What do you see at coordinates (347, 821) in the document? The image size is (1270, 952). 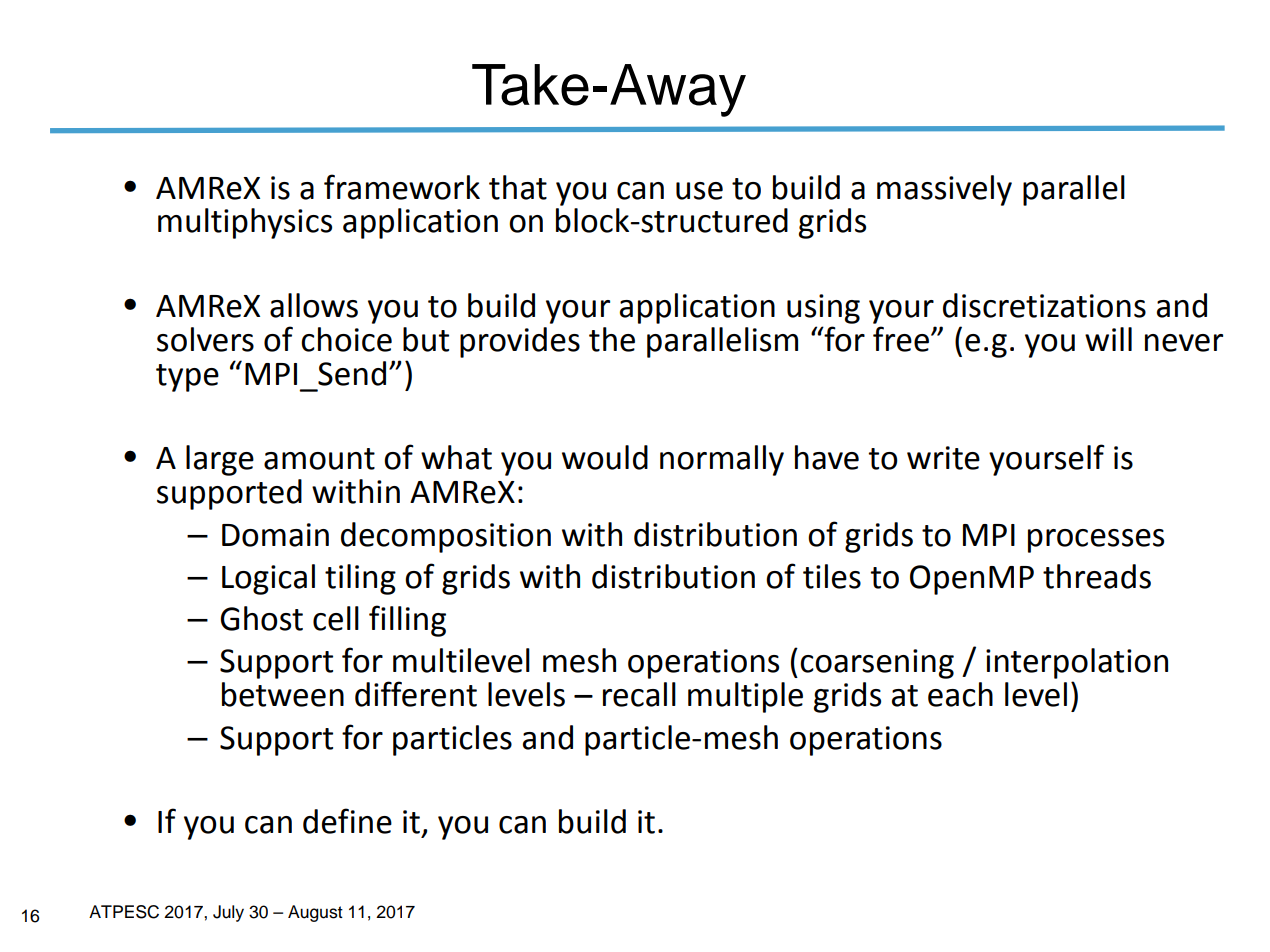 I see `define` at bounding box center [347, 821].
